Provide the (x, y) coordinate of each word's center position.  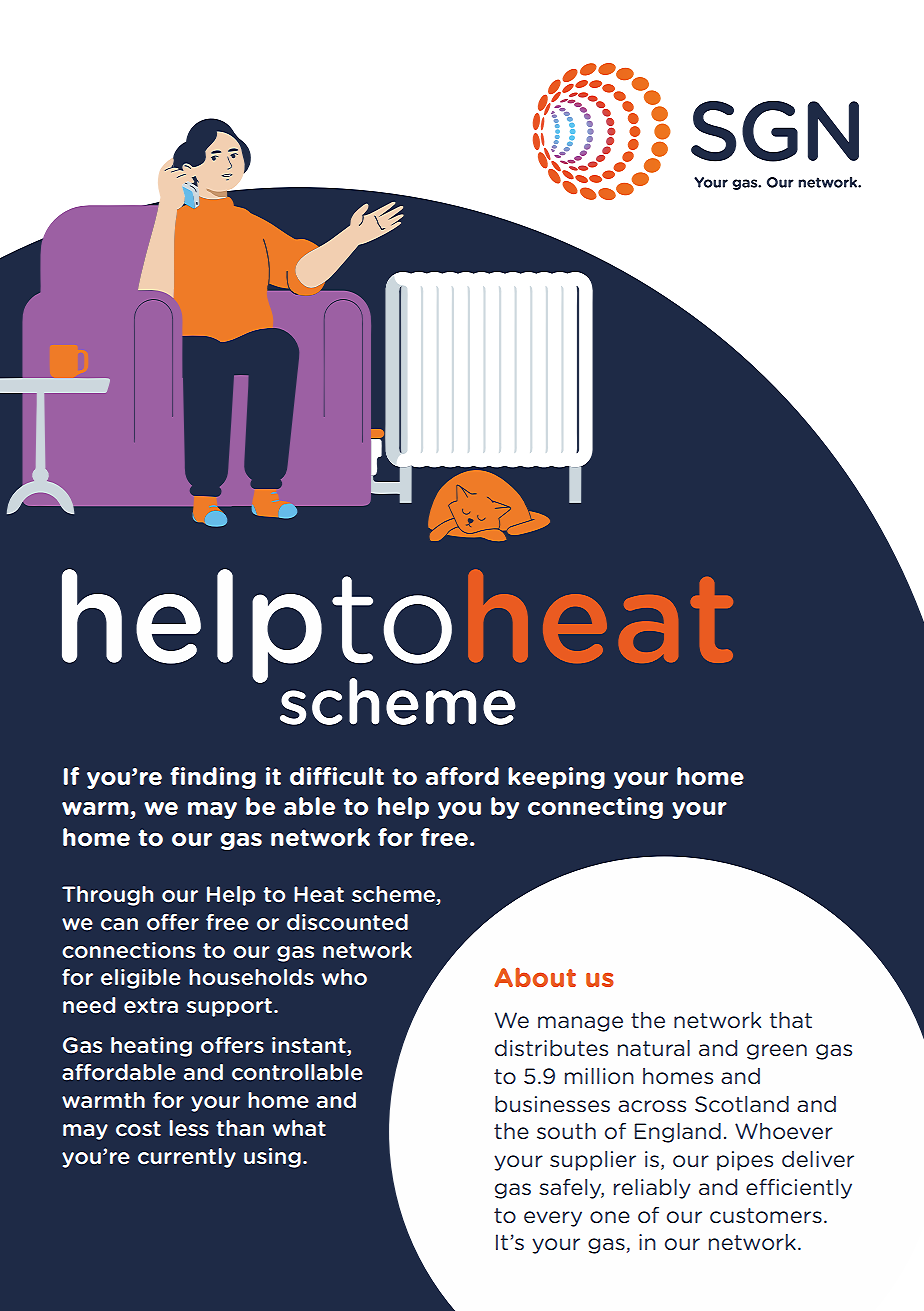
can (119, 924)
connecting (595, 808)
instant (310, 1045)
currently (187, 1158)
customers (766, 1216)
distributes (551, 1048)
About (535, 977)
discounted (347, 922)
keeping (556, 778)
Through (107, 896)
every (553, 1219)
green (777, 1052)
